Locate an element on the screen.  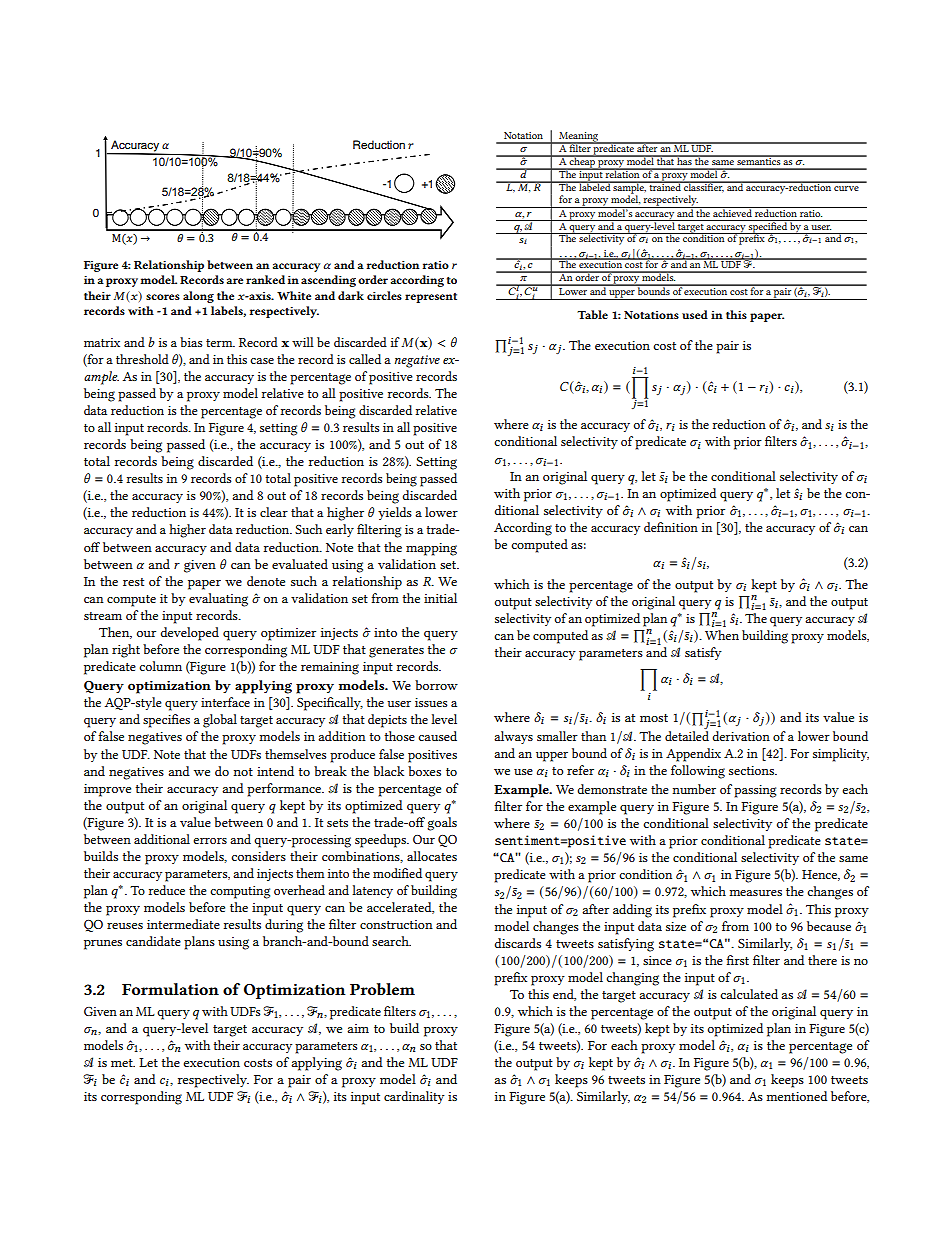
yields is located at coordinates (395, 513).
